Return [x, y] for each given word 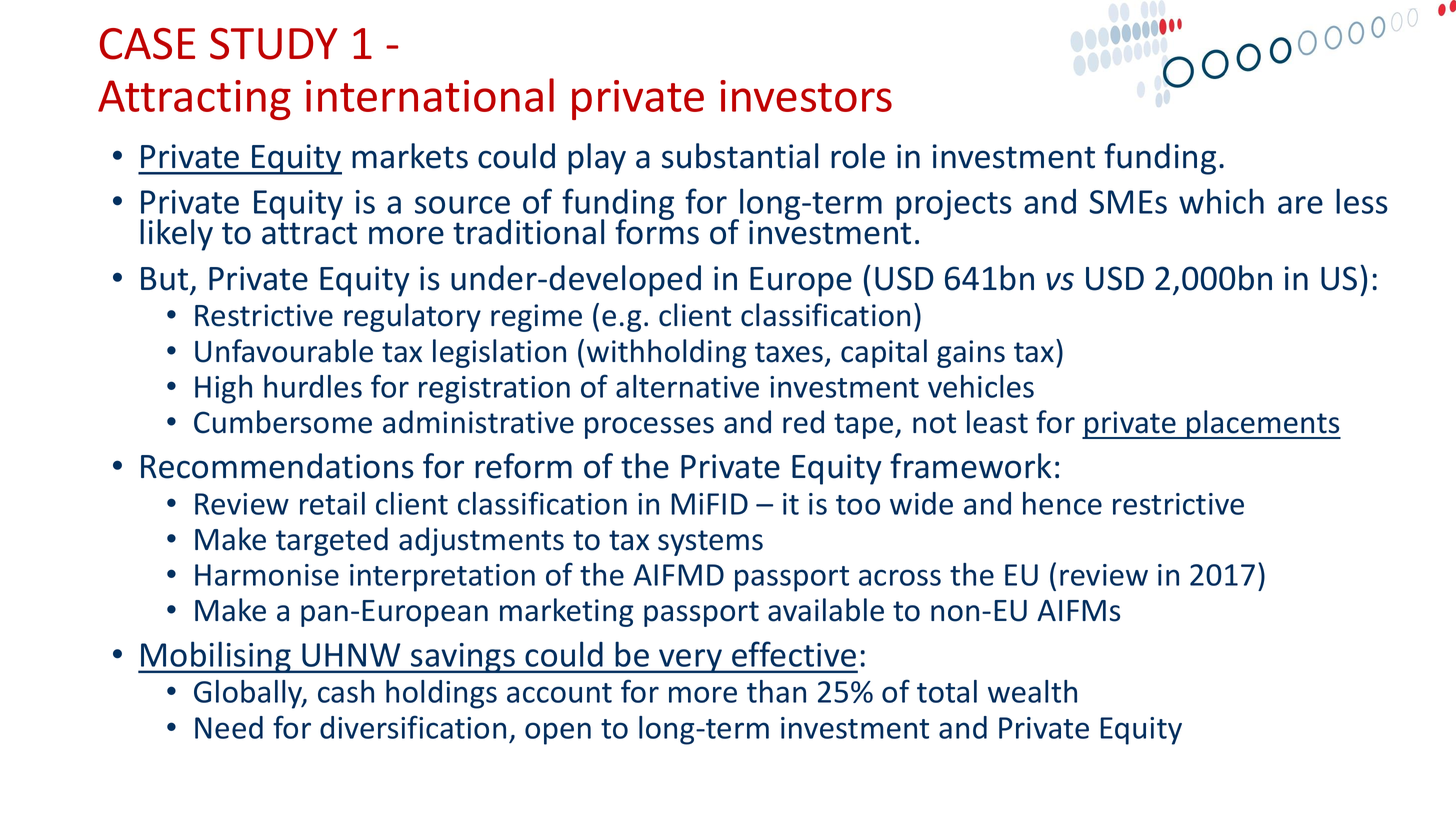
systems [710, 543]
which [1221, 201]
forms [657, 231]
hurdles [313, 386]
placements [1263, 424]
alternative [687, 386]
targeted [332, 541]
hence [1062, 503]
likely [176, 235]
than [776, 691]
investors [806, 96]
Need [229, 727]
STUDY [273, 44]
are [1300, 205]
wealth [1032, 691]
